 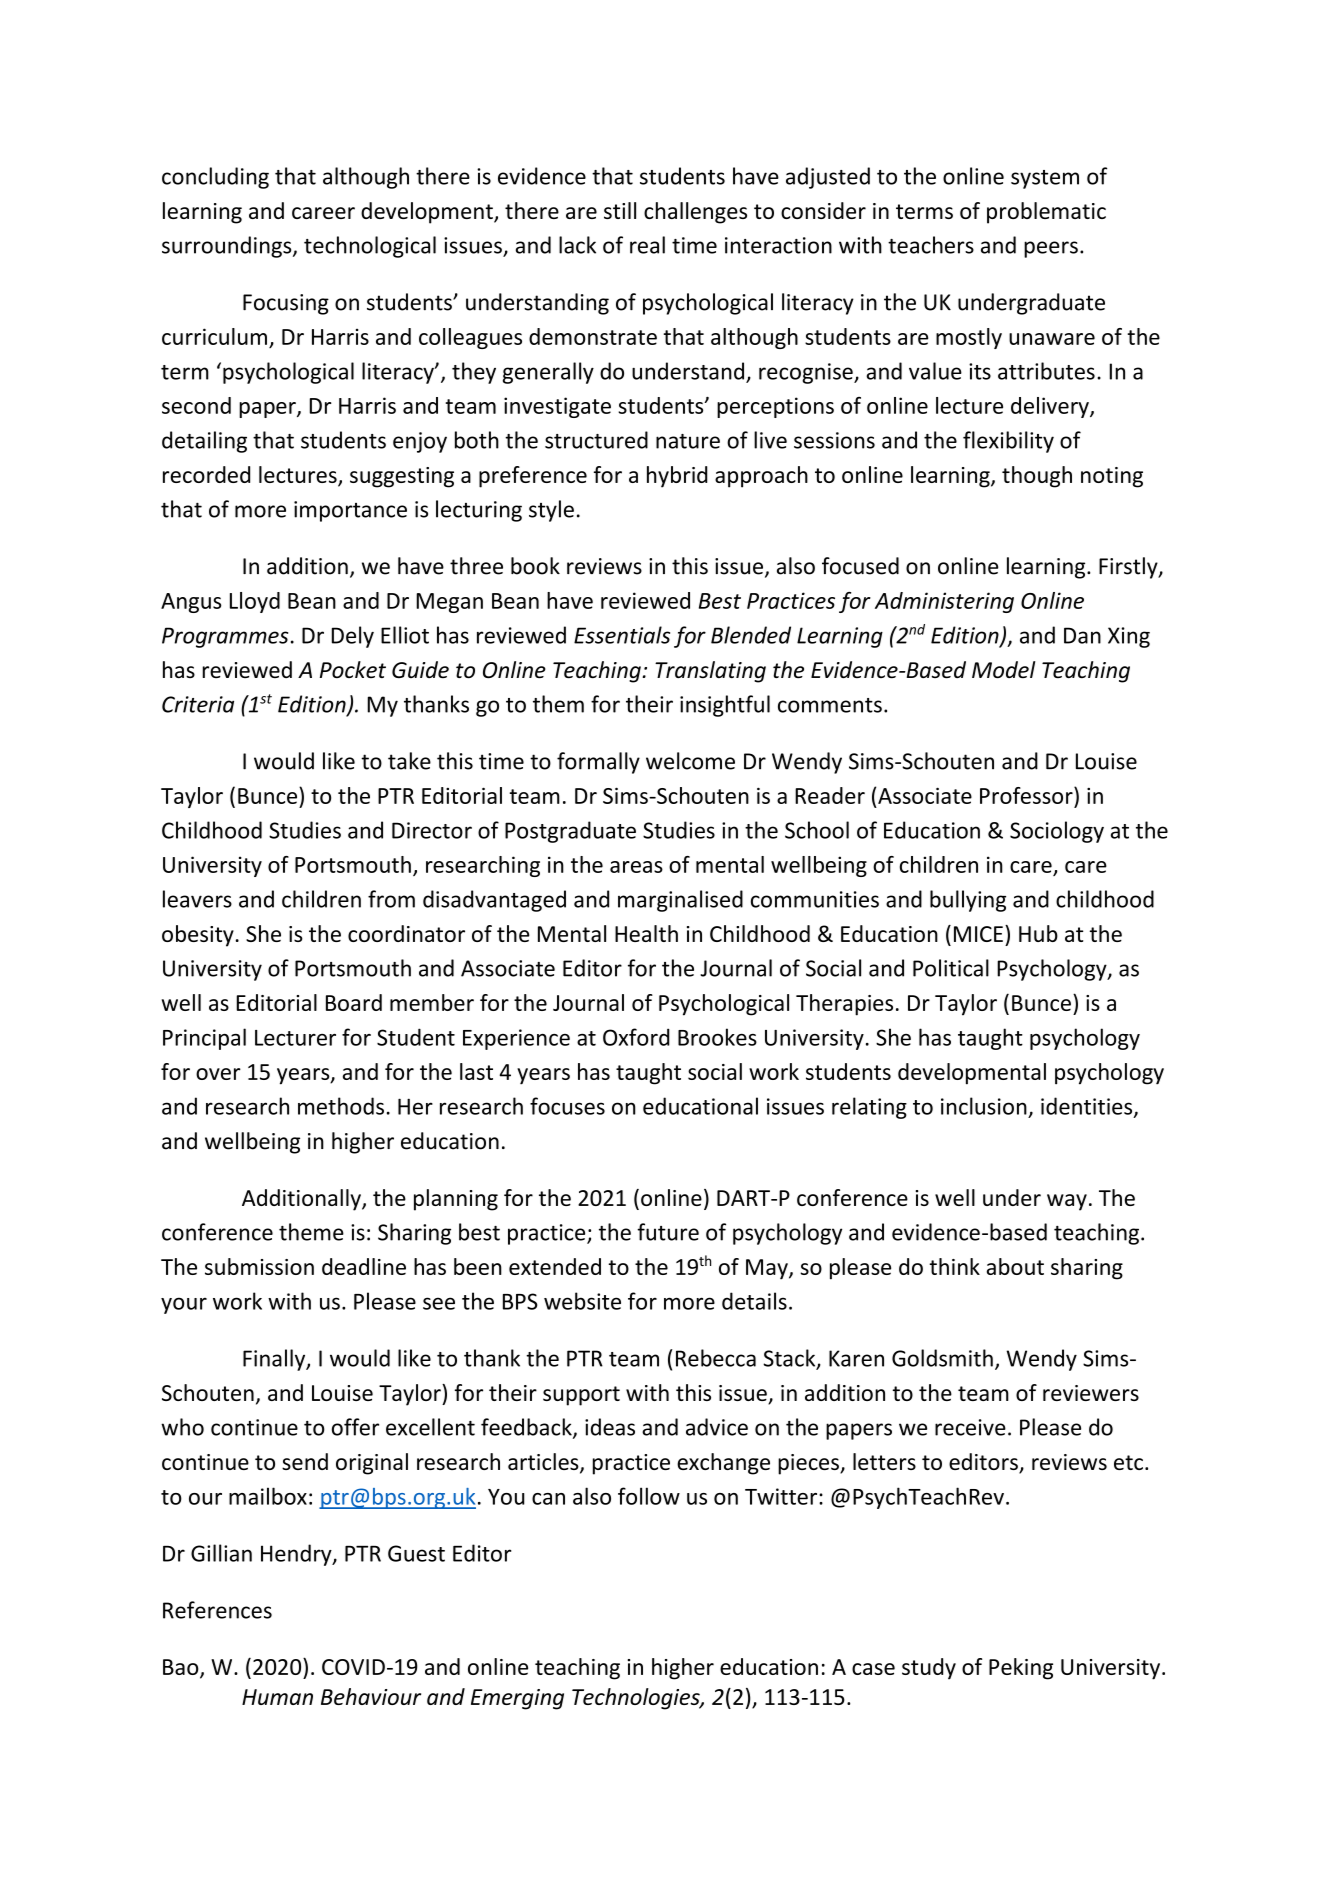 What do you see at coordinates (668, 1232) in the page?
I see `future` at bounding box center [668, 1232].
